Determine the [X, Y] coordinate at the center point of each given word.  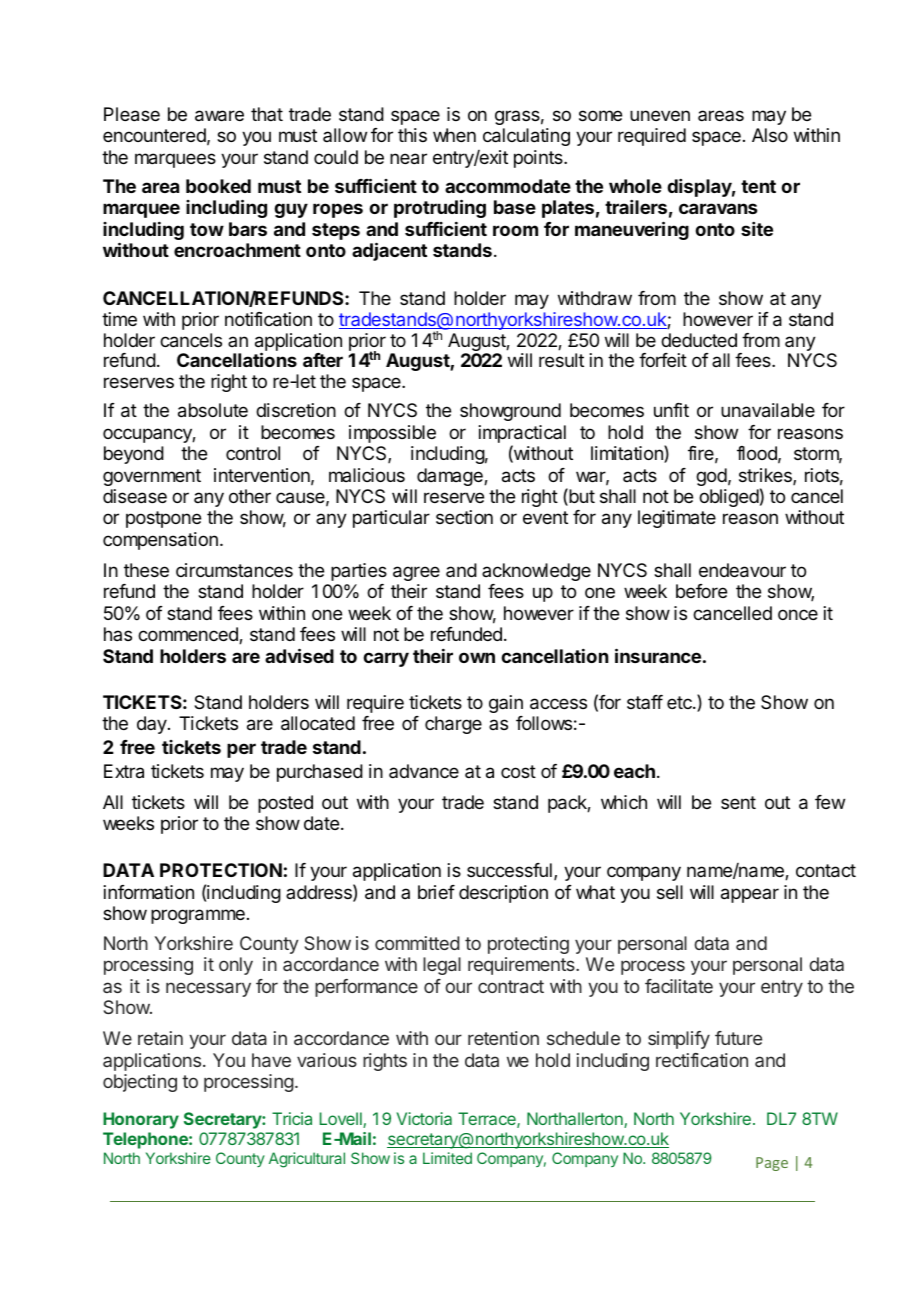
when [454, 135]
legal [442, 966]
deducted [699, 340]
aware [219, 116]
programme [198, 916]
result [561, 360]
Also [770, 135]
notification [268, 319]
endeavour [742, 570]
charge [453, 725]
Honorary [141, 1120]
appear [750, 895]
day [153, 725]
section [464, 517]
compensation [160, 541]
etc [680, 702]
